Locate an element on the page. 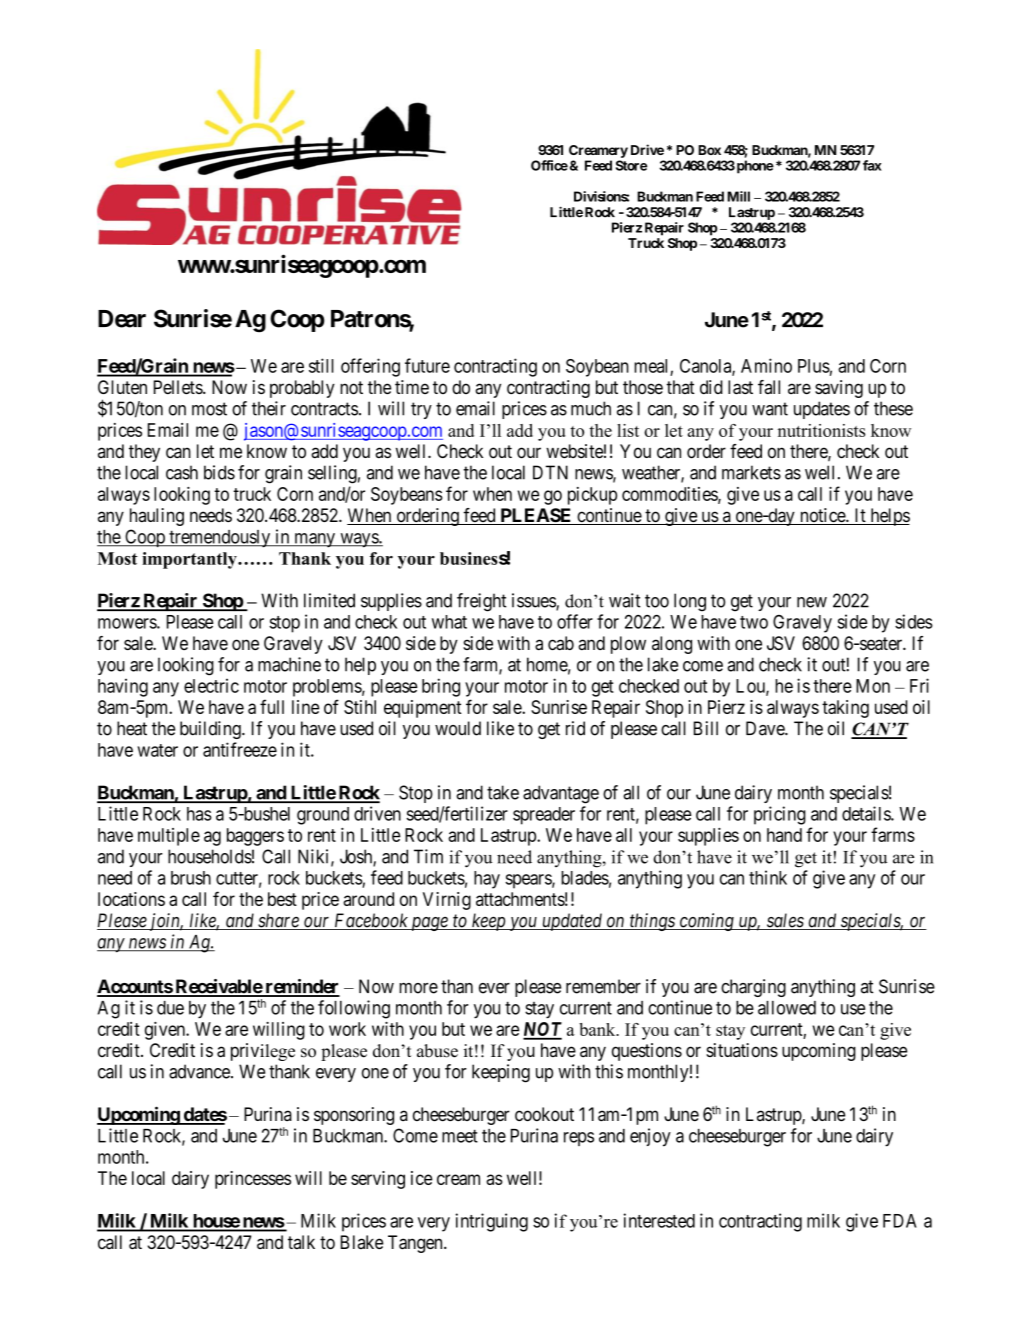 The image size is (1032, 1335). Office is located at coordinates (549, 165).
